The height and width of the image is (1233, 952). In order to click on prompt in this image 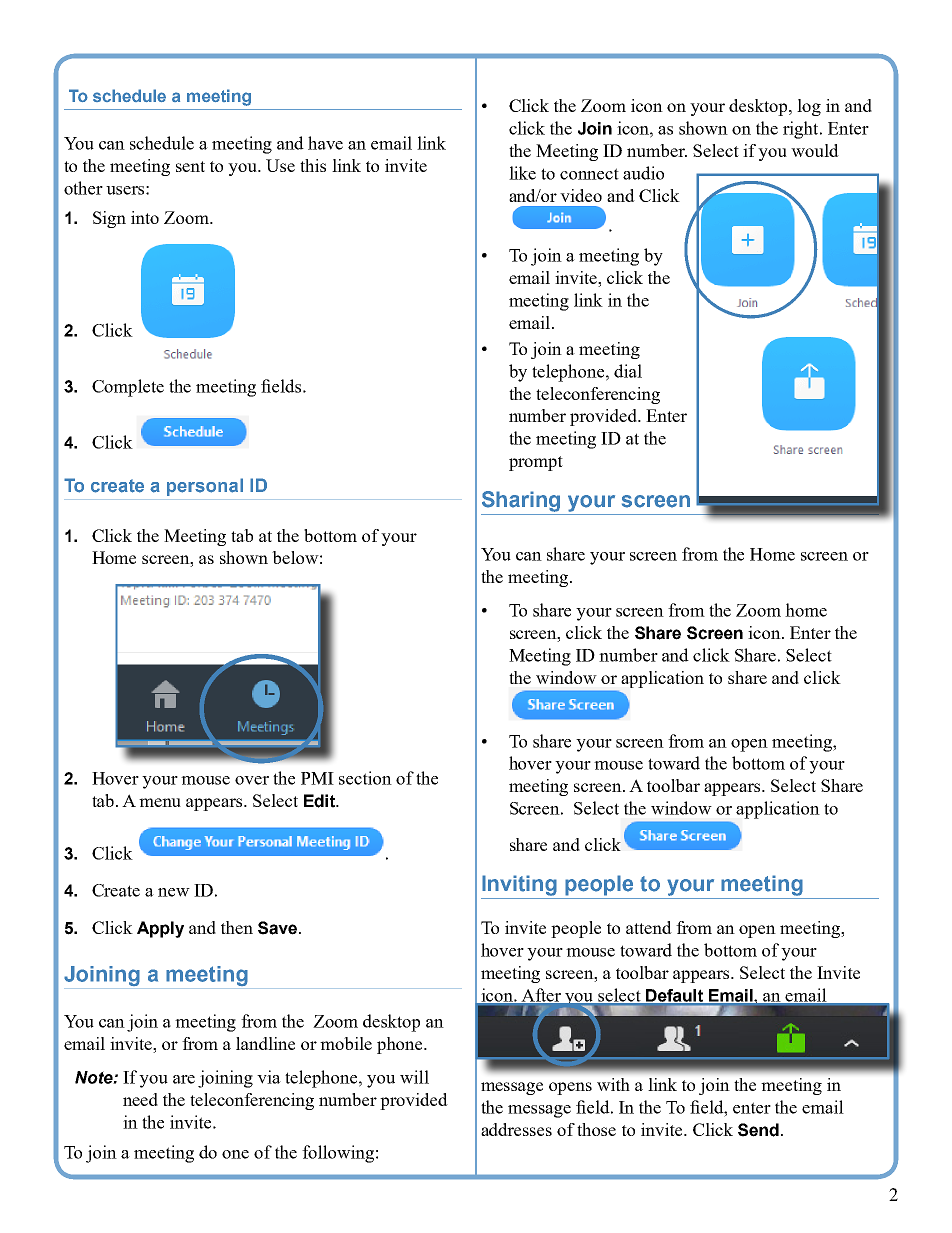, I will do `click(536, 463)`.
